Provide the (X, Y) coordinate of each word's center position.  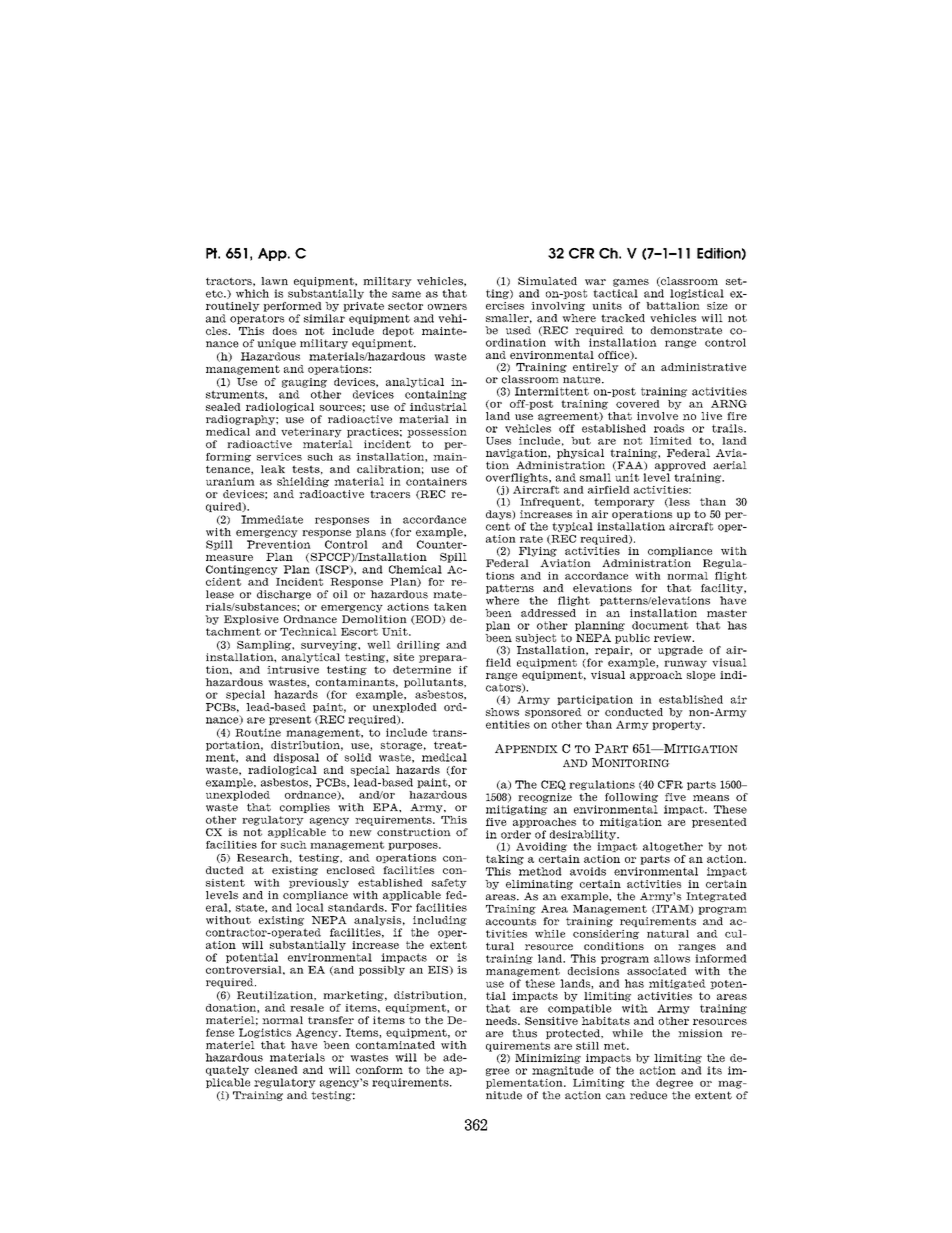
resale (307, 1008)
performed (292, 307)
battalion (673, 306)
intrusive (293, 670)
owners (447, 307)
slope (701, 676)
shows (502, 712)
